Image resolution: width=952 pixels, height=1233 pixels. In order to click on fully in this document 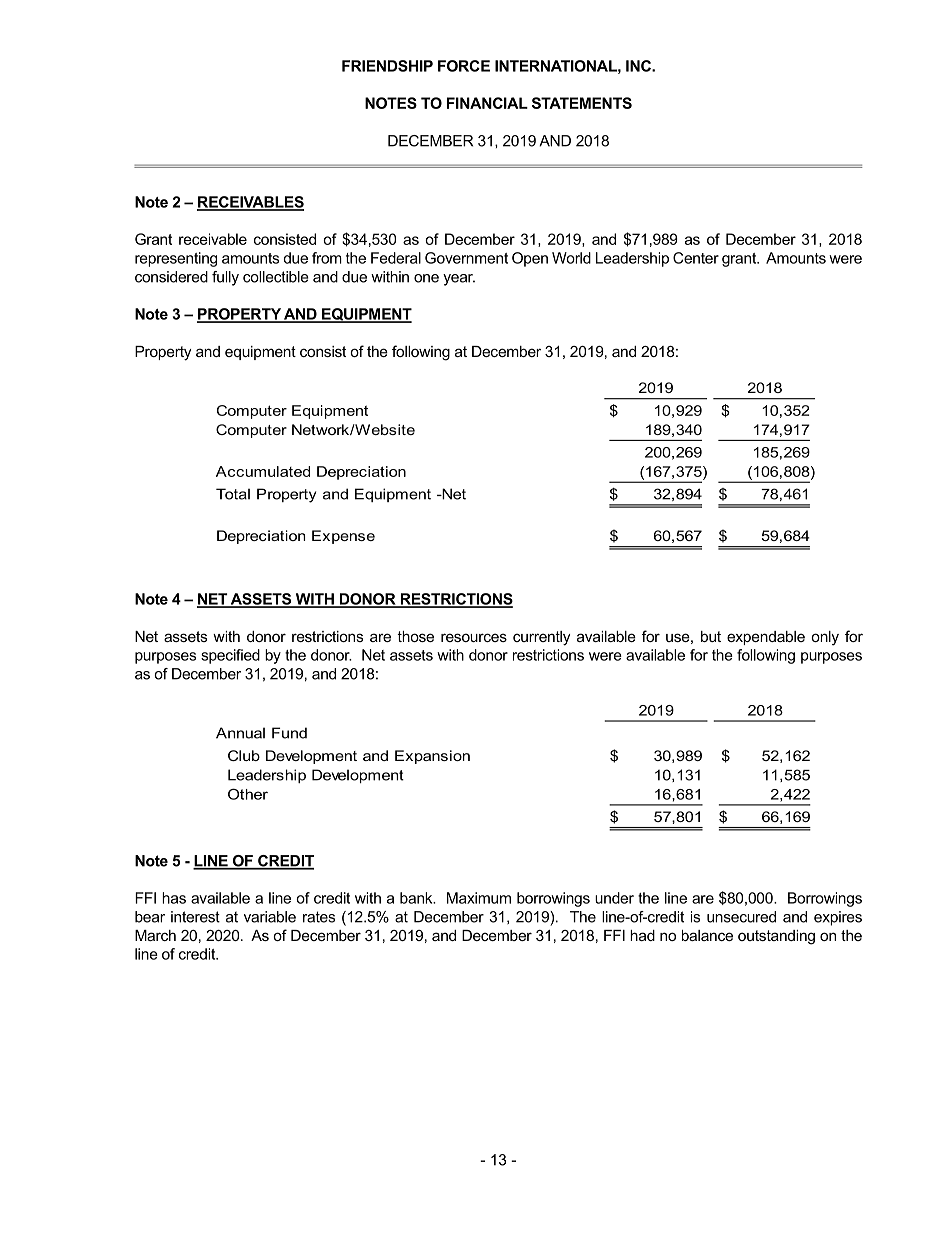, I will do `click(225, 278)`.
